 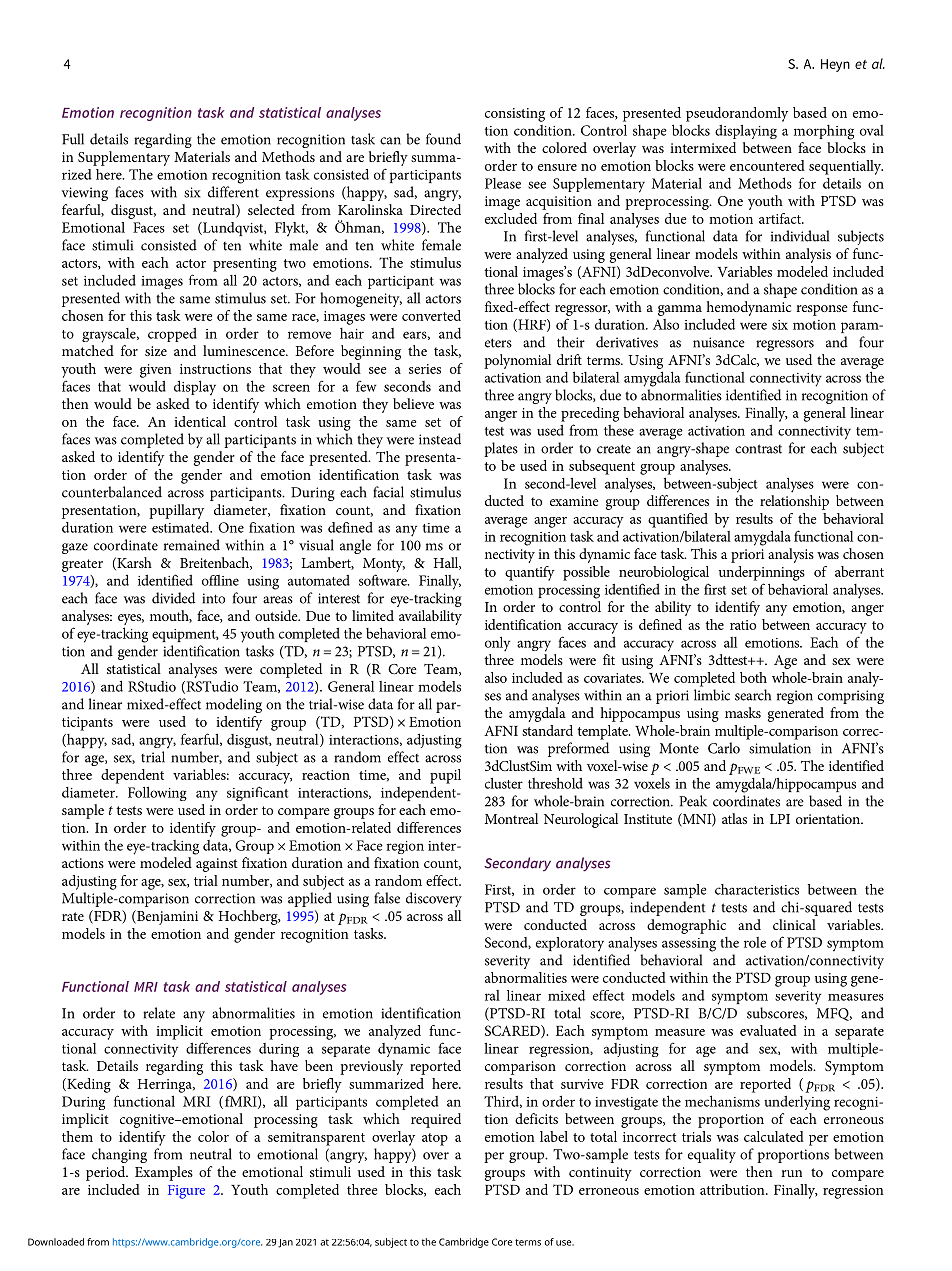 What do you see at coordinates (186, 1192) in the screenshot?
I see `Figure` at bounding box center [186, 1192].
